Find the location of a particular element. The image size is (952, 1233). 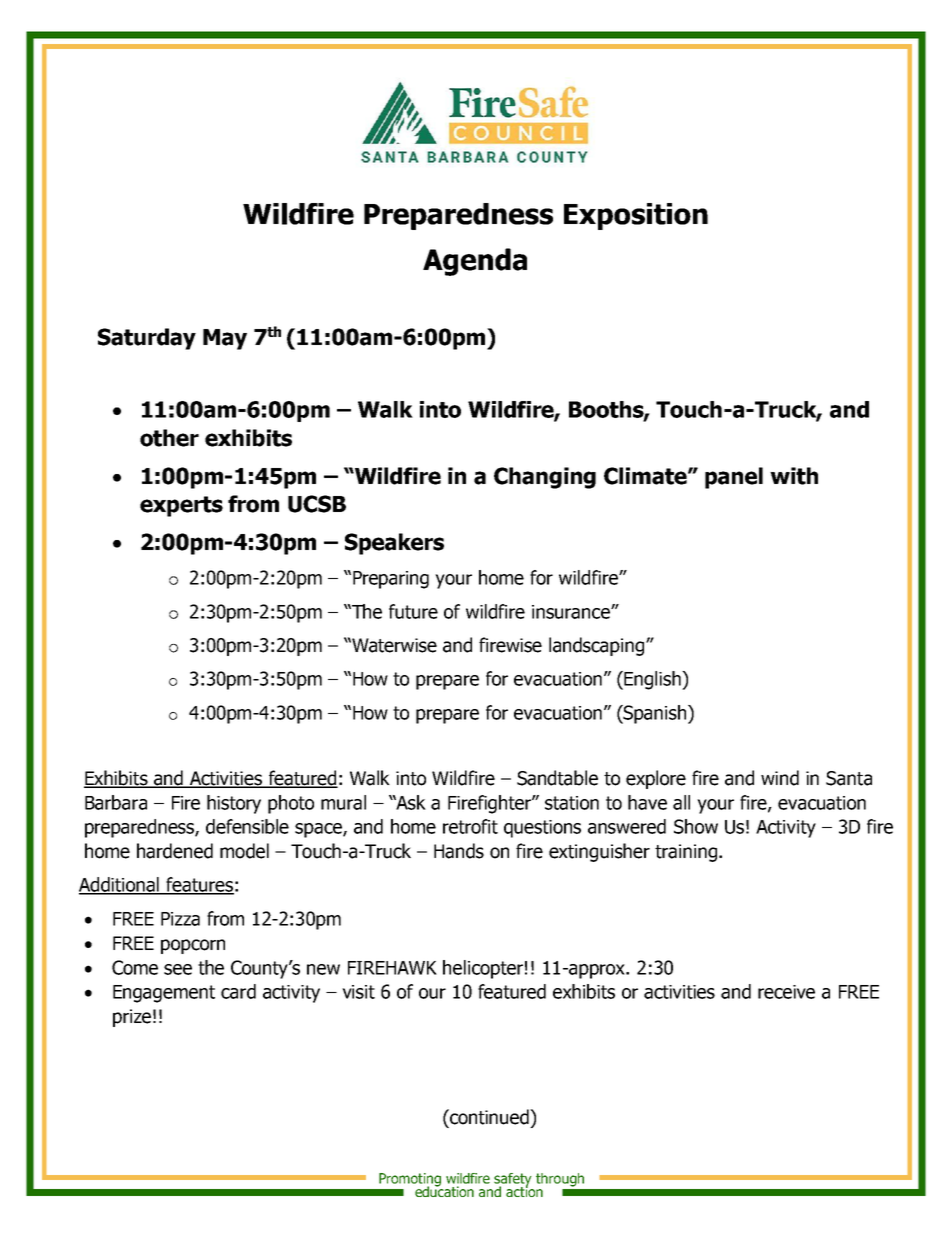

prize is located at coordinates (132, 1018).
